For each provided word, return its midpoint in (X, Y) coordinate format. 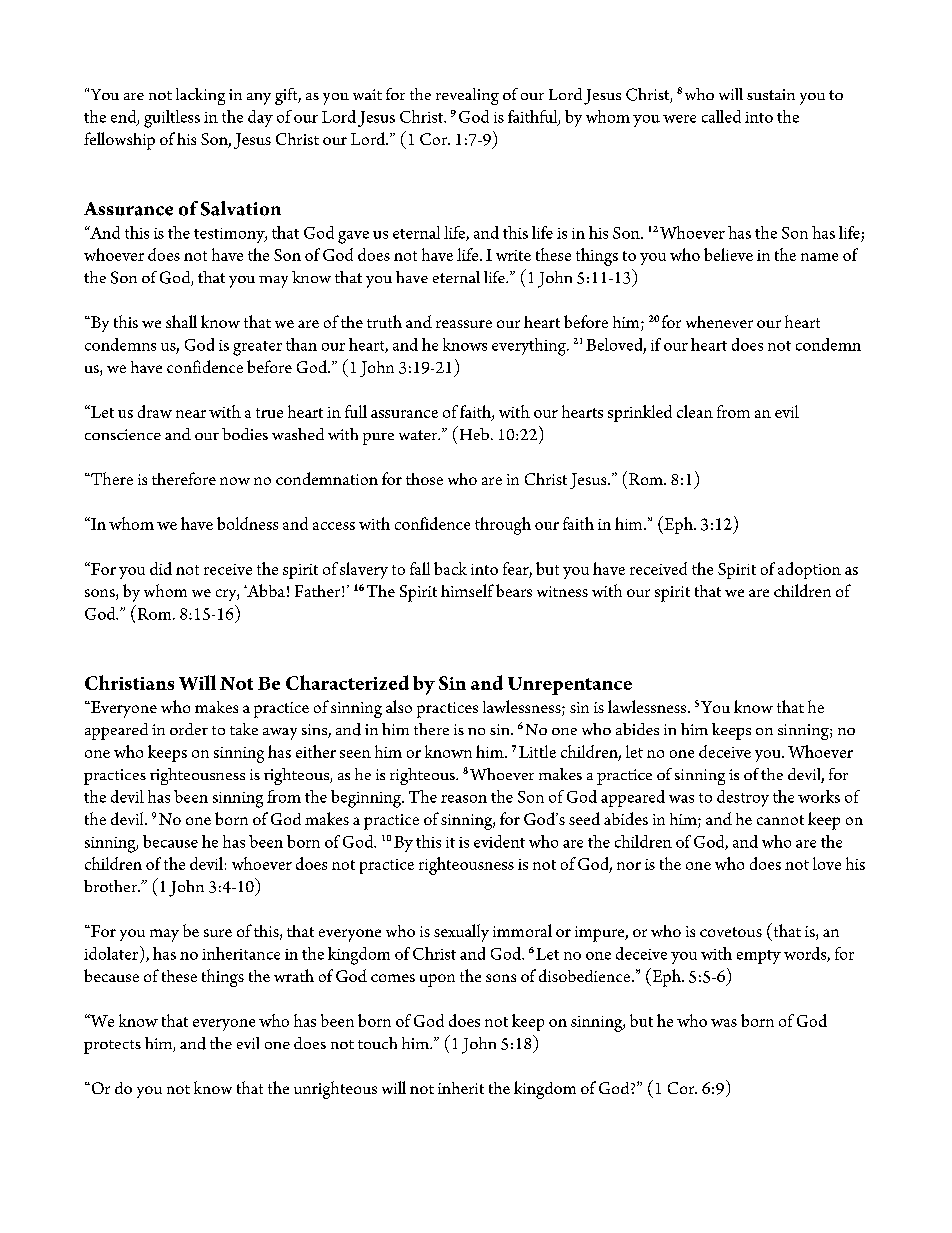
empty (759, 957)
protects (112, 1047)
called (721, 116)
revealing (467, 96)
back (450, 568)
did (161, 568)
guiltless (172, 119)
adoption (809, 570)
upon (437, 980)
